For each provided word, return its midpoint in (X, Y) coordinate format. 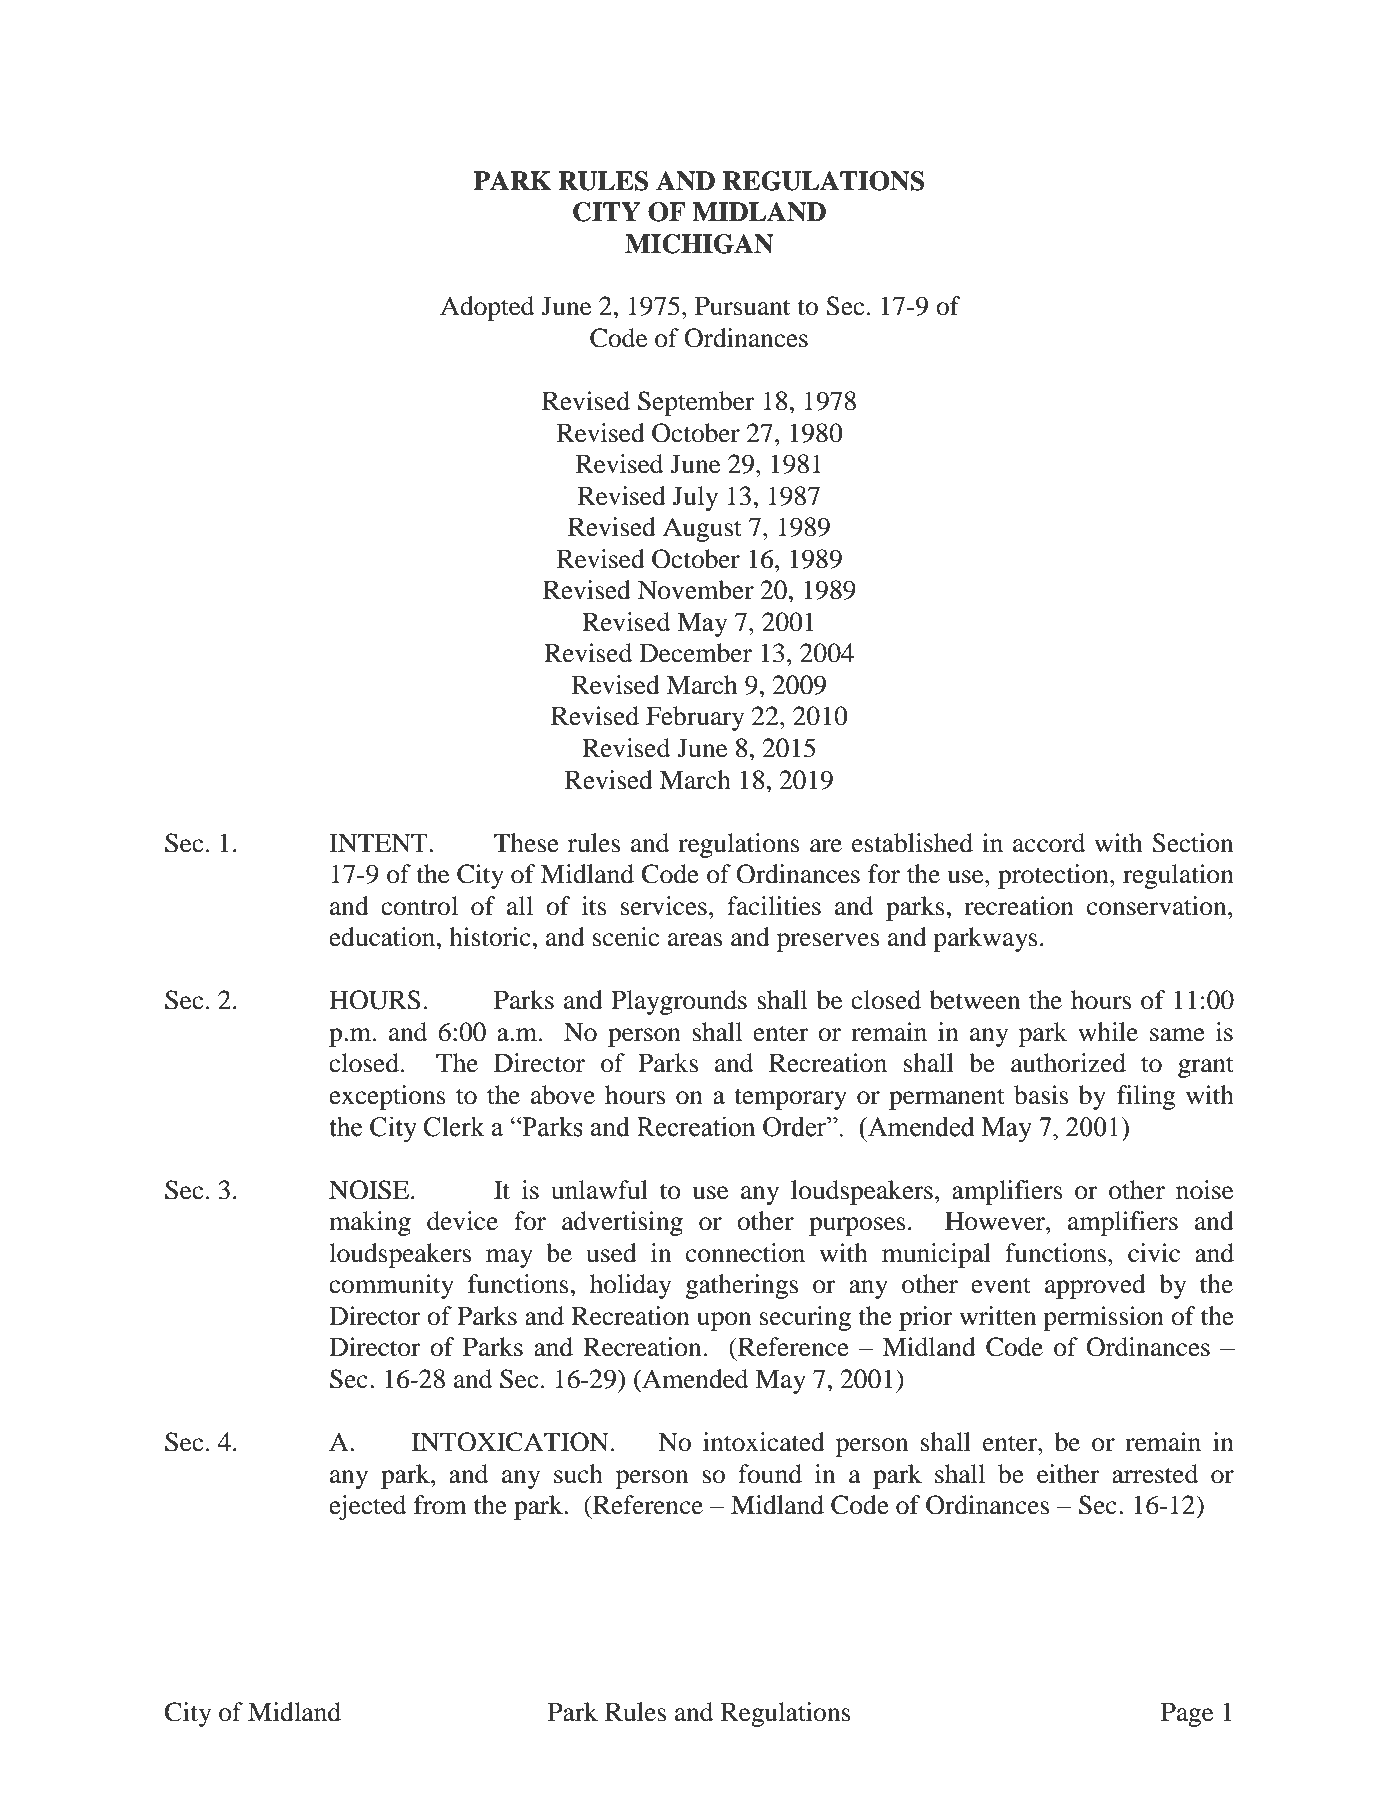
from (440, 1505)
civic (1154, 1253)
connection (745, 1253)
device (462, 1221)
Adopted (487, 308)
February (695, 718)
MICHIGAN (699, 244)
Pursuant (743, 306)
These (526, 843)
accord (1049, 843)
